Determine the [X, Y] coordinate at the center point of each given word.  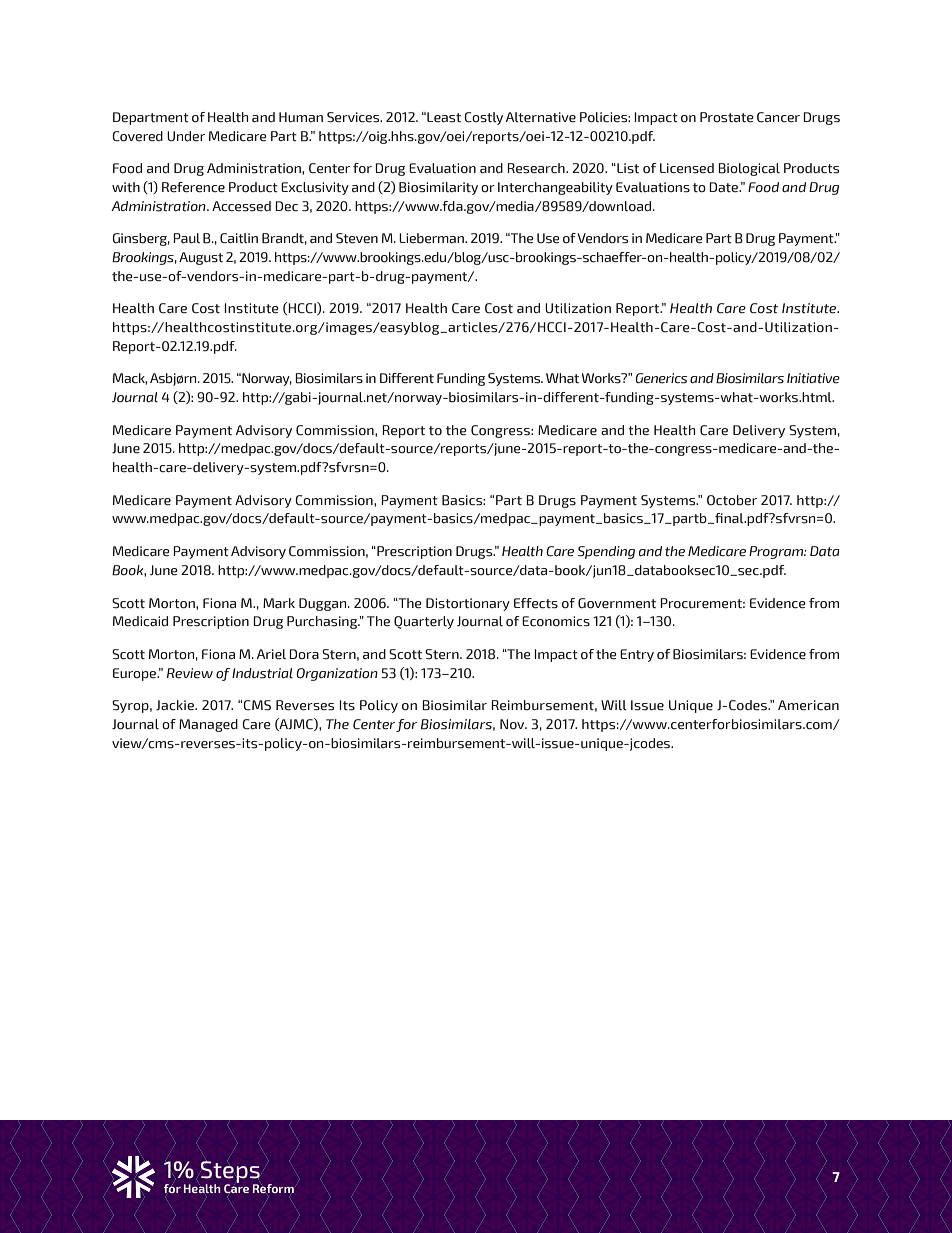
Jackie [176, 705]
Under [186, 136]
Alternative [541, 117]
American [808, 705]
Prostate [727, 117]
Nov [513, 724]
